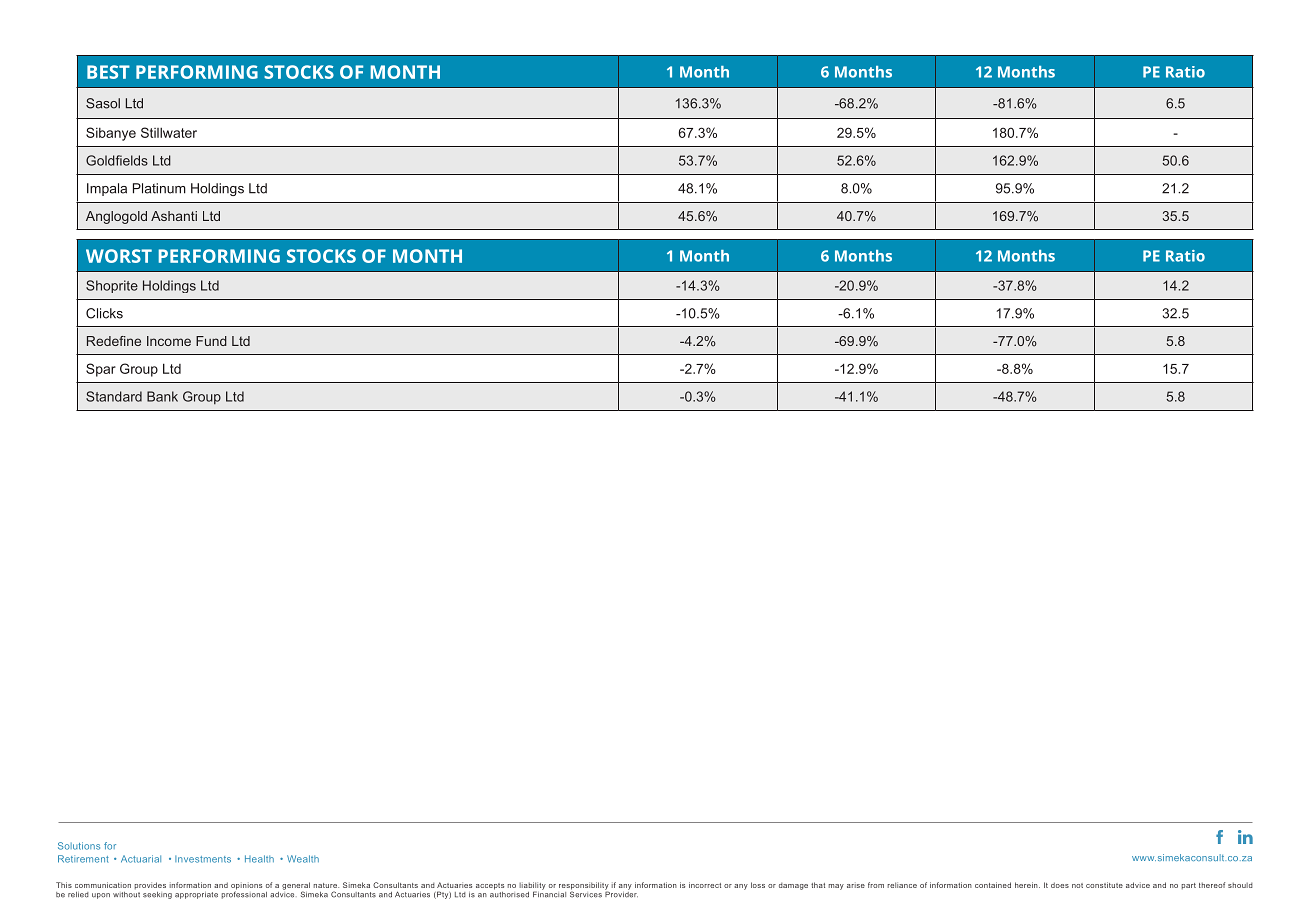 Image resolution: width=1308 pixels, height=924 pixels. What do you see at coordinates (162, 396) in the screenshot?
I see `Bank` at bounding box center [162, 396].
